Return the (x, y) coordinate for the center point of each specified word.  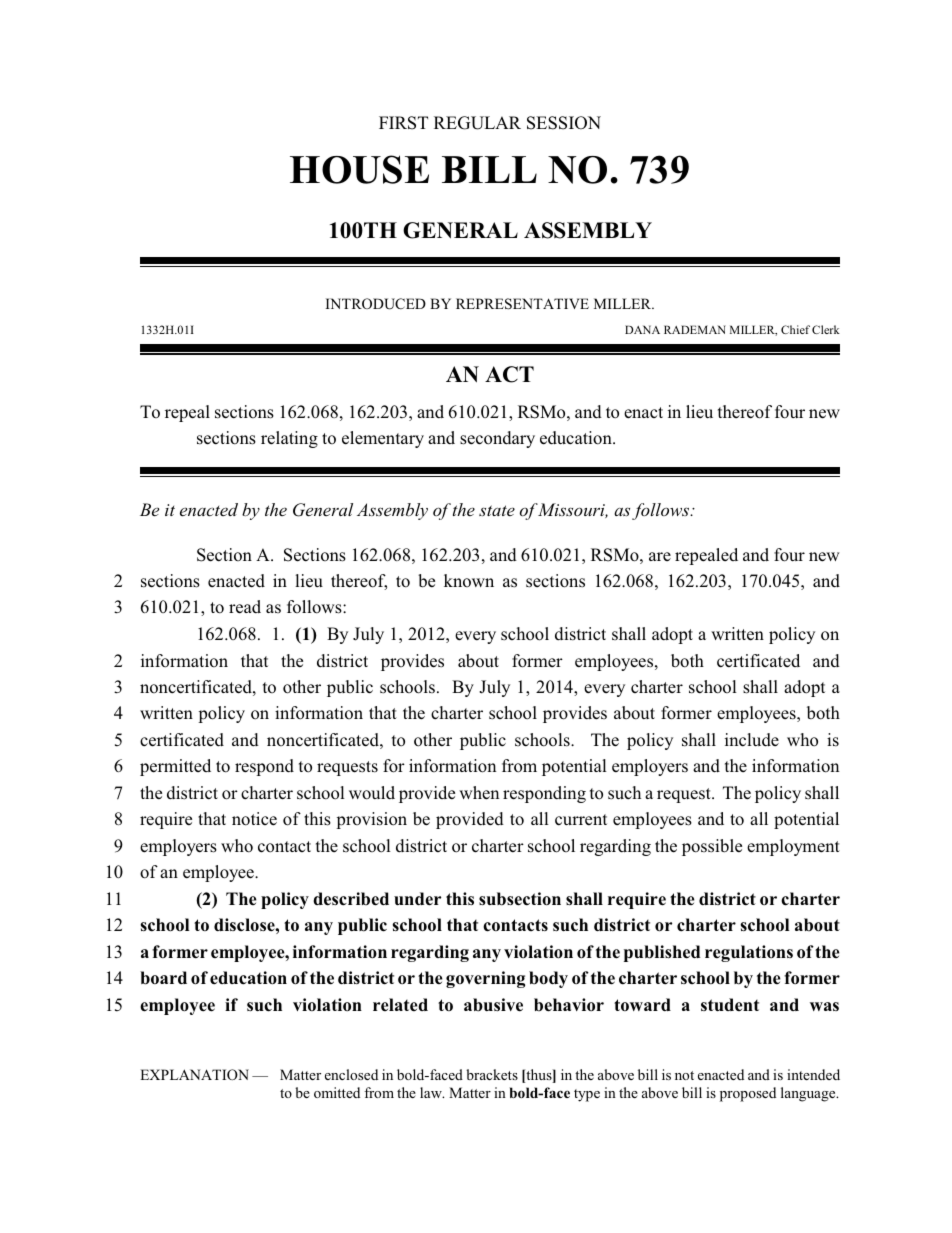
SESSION (564, 123)
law (432, 1092)
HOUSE (359, 169)
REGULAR (477, 123)
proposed (748, 1094)
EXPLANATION (194, 1074)
